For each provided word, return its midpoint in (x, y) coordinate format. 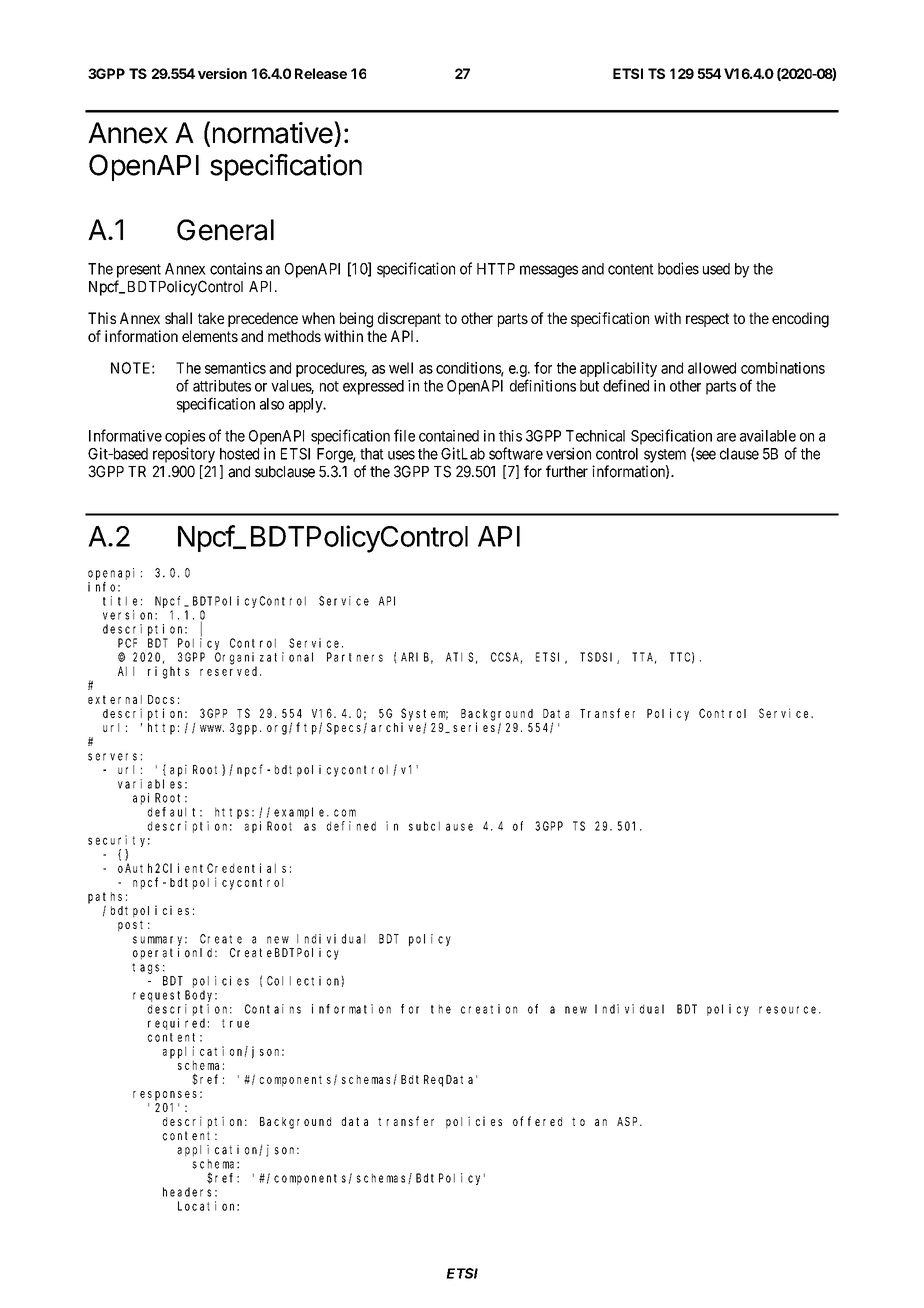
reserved (230, 671)
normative (274, 132)
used (716, 269)
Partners (355, 657)
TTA (644, 658)
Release (321, 73)
